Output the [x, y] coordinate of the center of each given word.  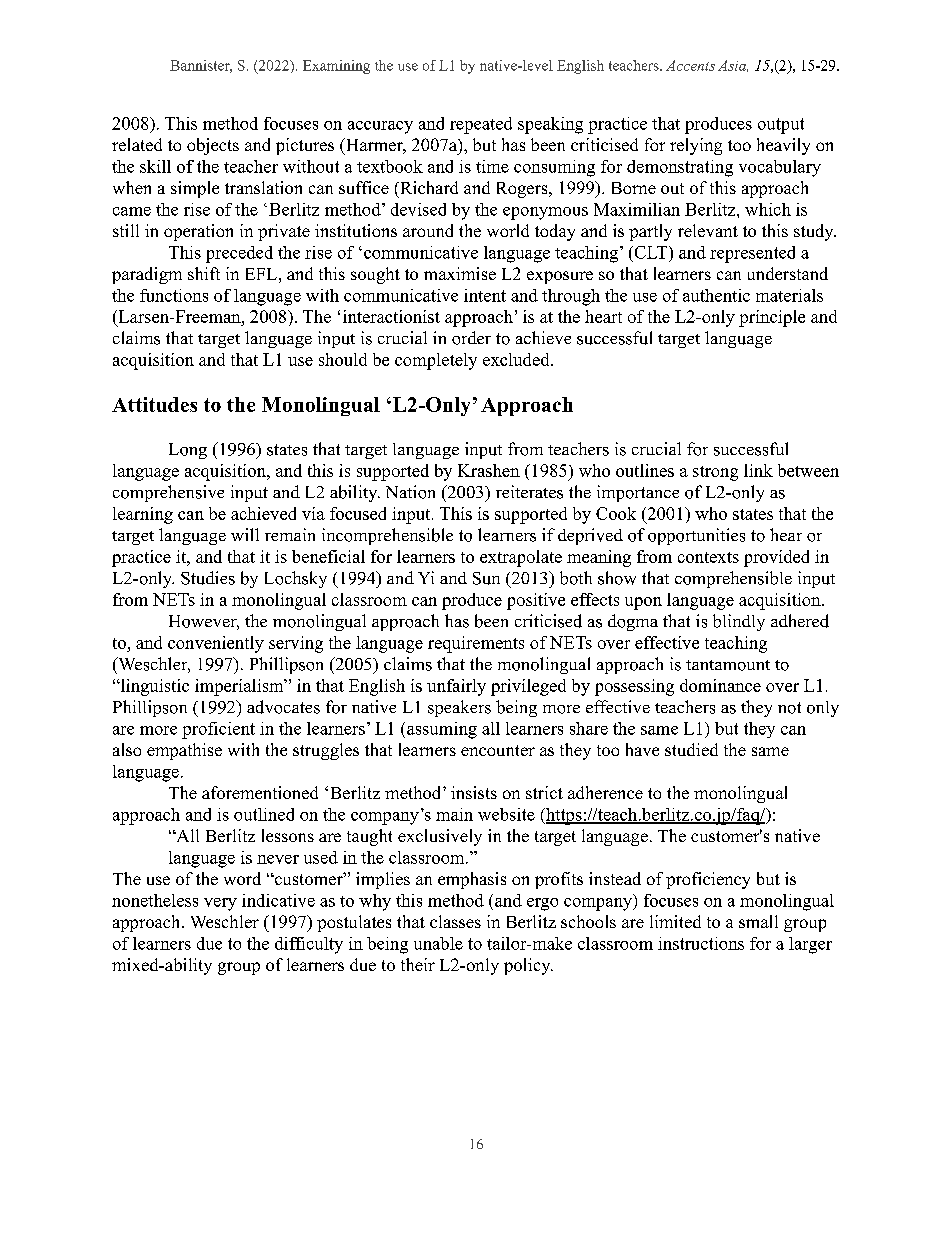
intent [485, 295]
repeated [481, 125]
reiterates [529, 492]
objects [213, 146]
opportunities [696, 536]
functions [174, 295]
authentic [716, 295]
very [220, 904]
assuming [442, 730]
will [245, 534]
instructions [701, 943]
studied [691, 749]
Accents [690, 65]
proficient [218, 730]
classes [455, 921]
